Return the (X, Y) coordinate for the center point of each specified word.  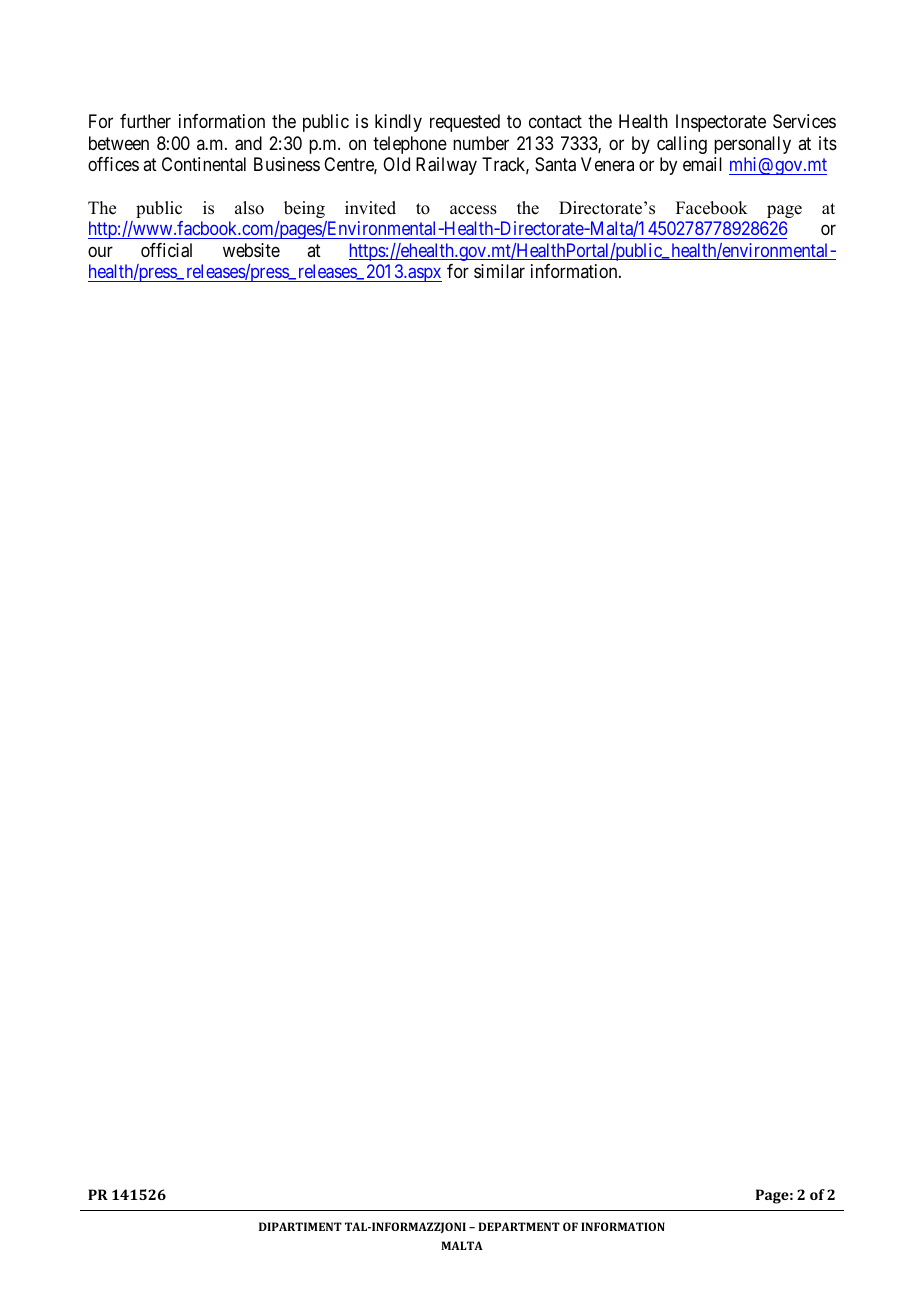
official (166, 250)
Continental (204, 164)
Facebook (712, 208)
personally (752, 145)
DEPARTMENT (519, 1226)
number (481, 143)
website (251, 250)
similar (499, 271)
